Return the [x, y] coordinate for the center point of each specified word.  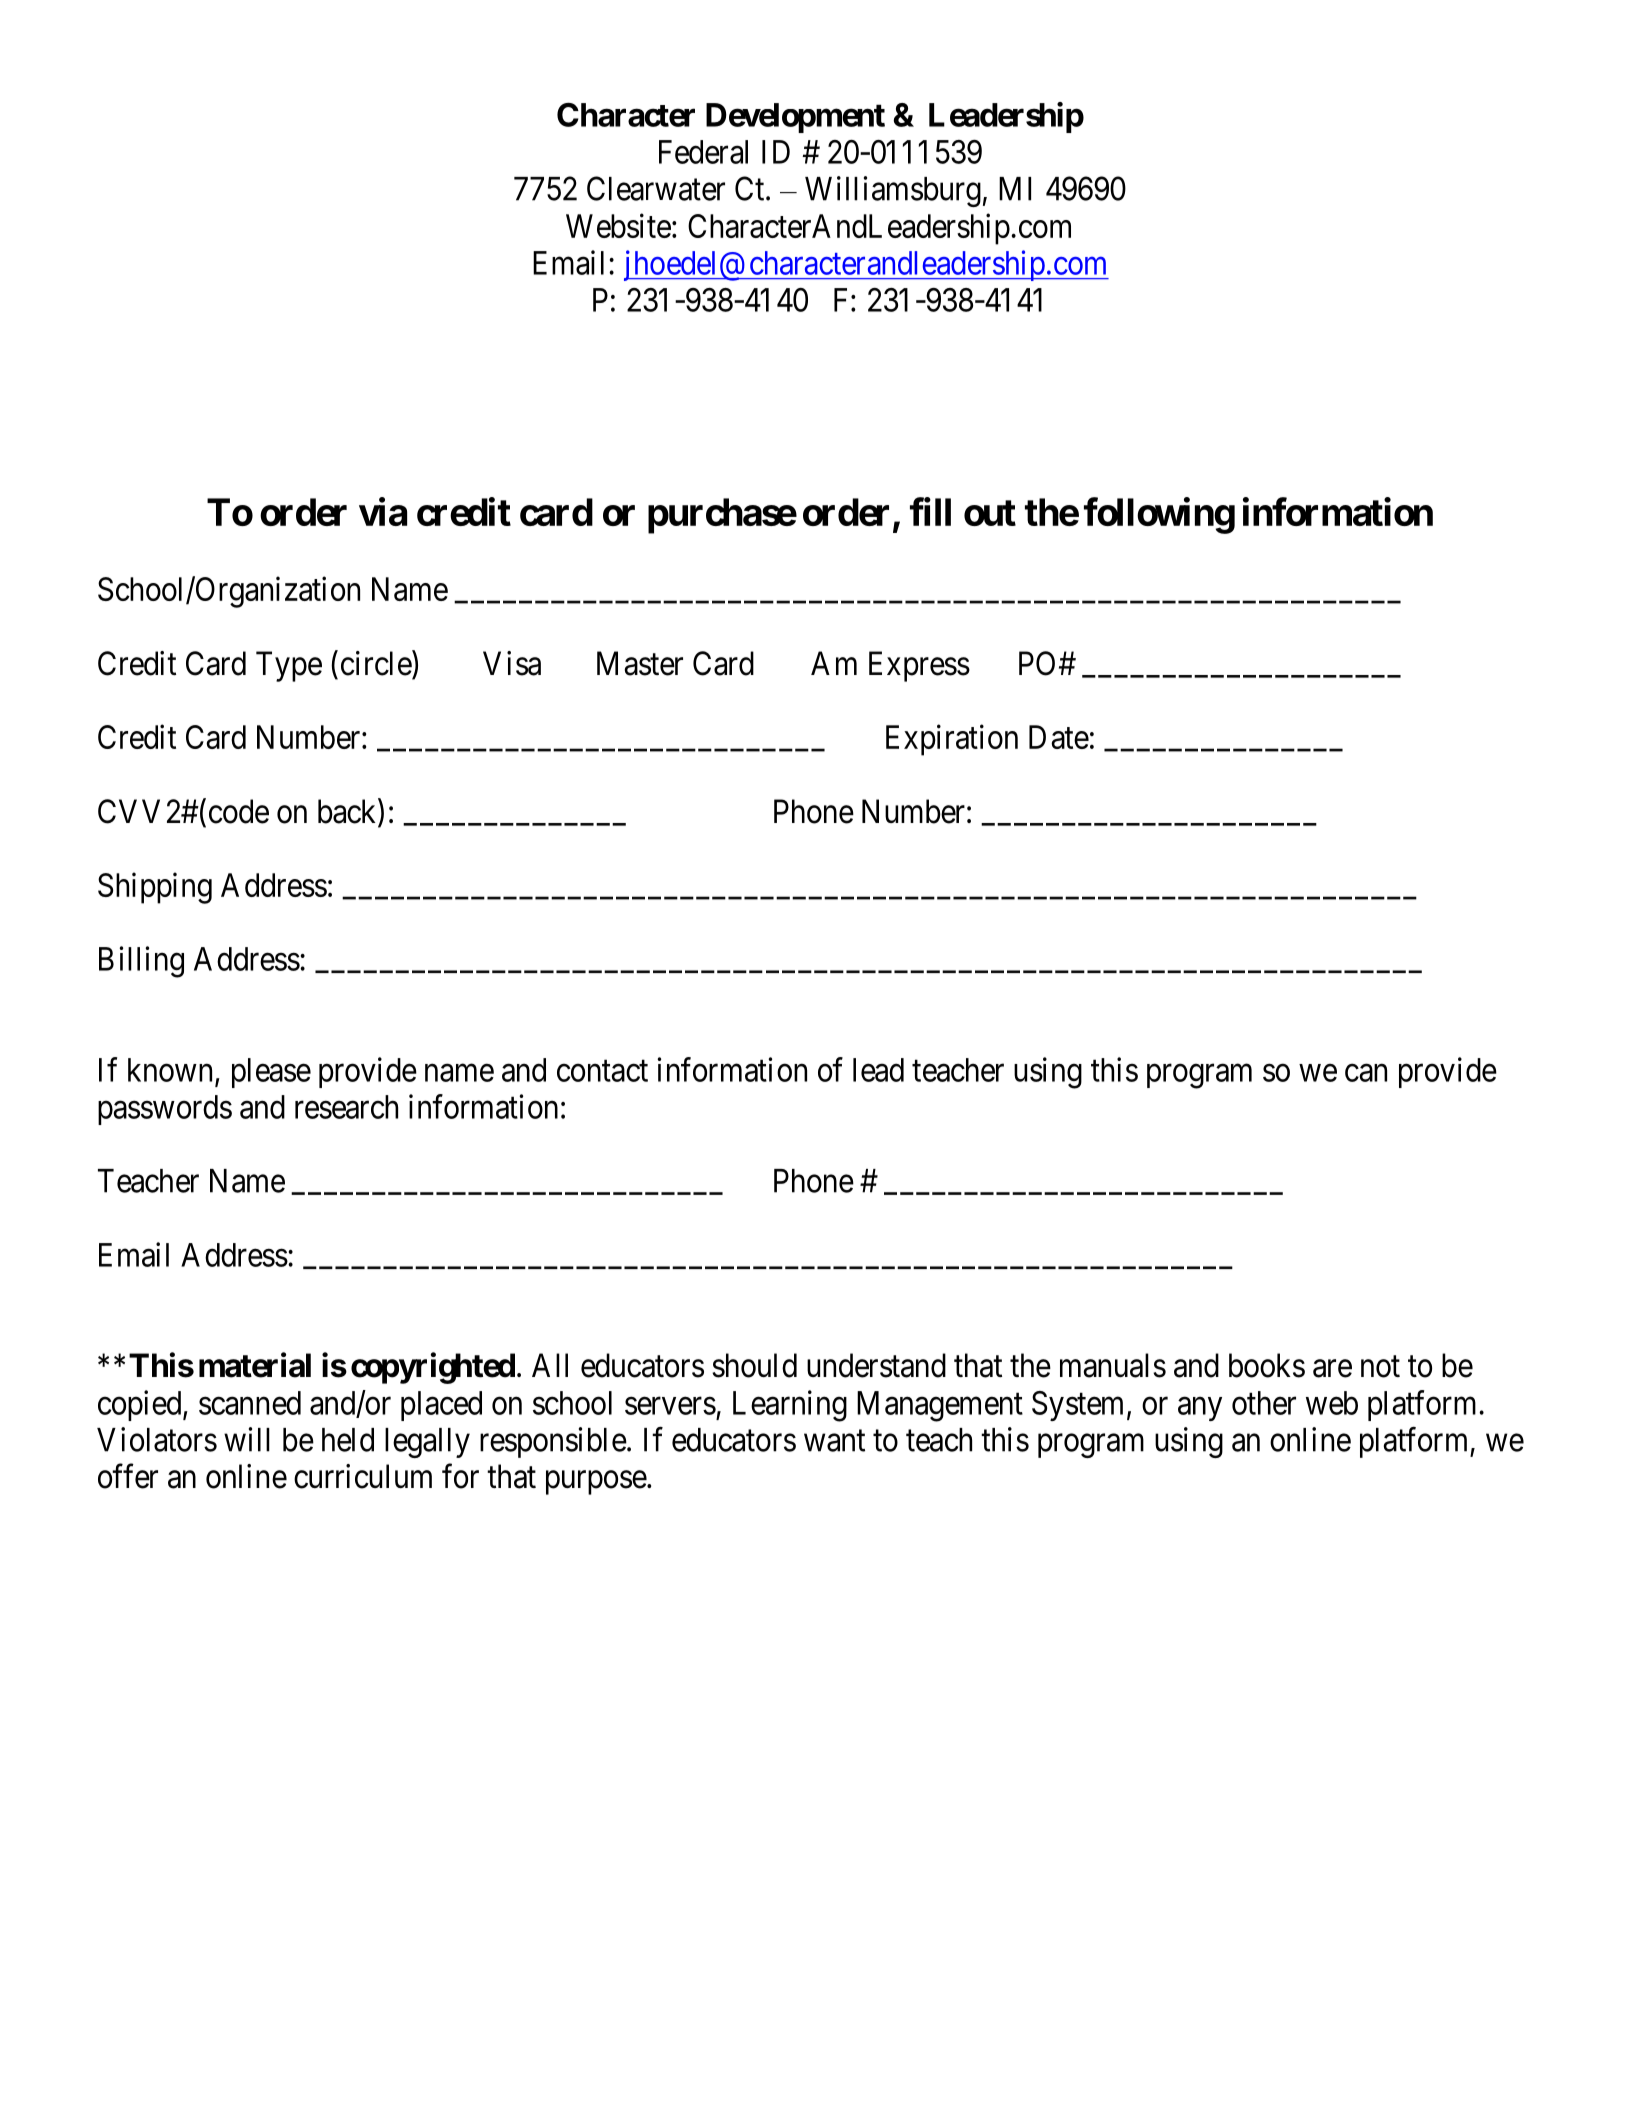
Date [1059, 737]
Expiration [952, 740]
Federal [703, 152]
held [348, 1440]
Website [618, 225]
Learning [790, 1406]
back [348, 812]
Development [795, 118]
